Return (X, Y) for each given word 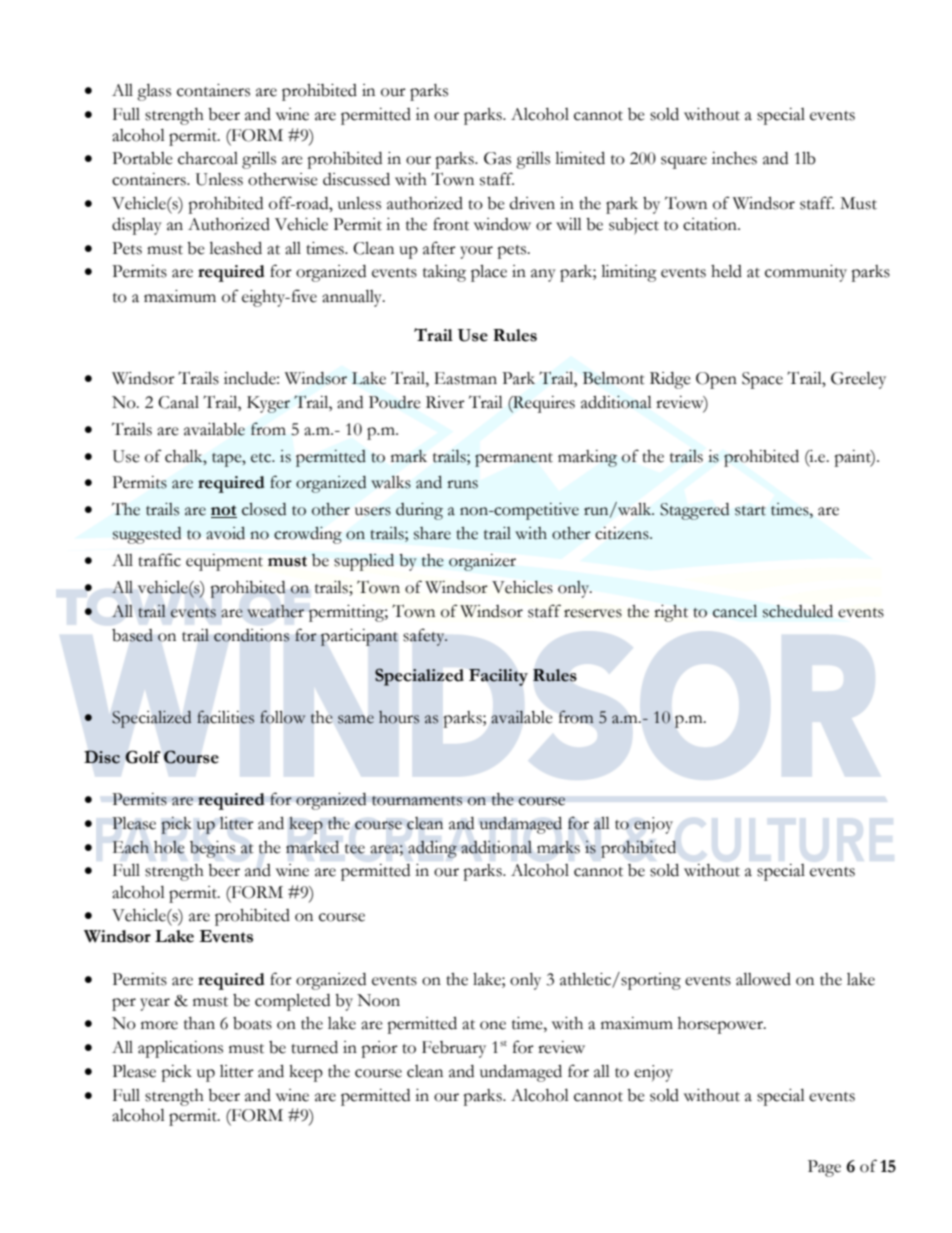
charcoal (208, 158)
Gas (497, 158)
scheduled (798, 611)
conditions (251, 635)
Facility (498, 677)
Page (824, 1168)
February (454, 1049)
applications (180, 1049)
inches (734, 158)
